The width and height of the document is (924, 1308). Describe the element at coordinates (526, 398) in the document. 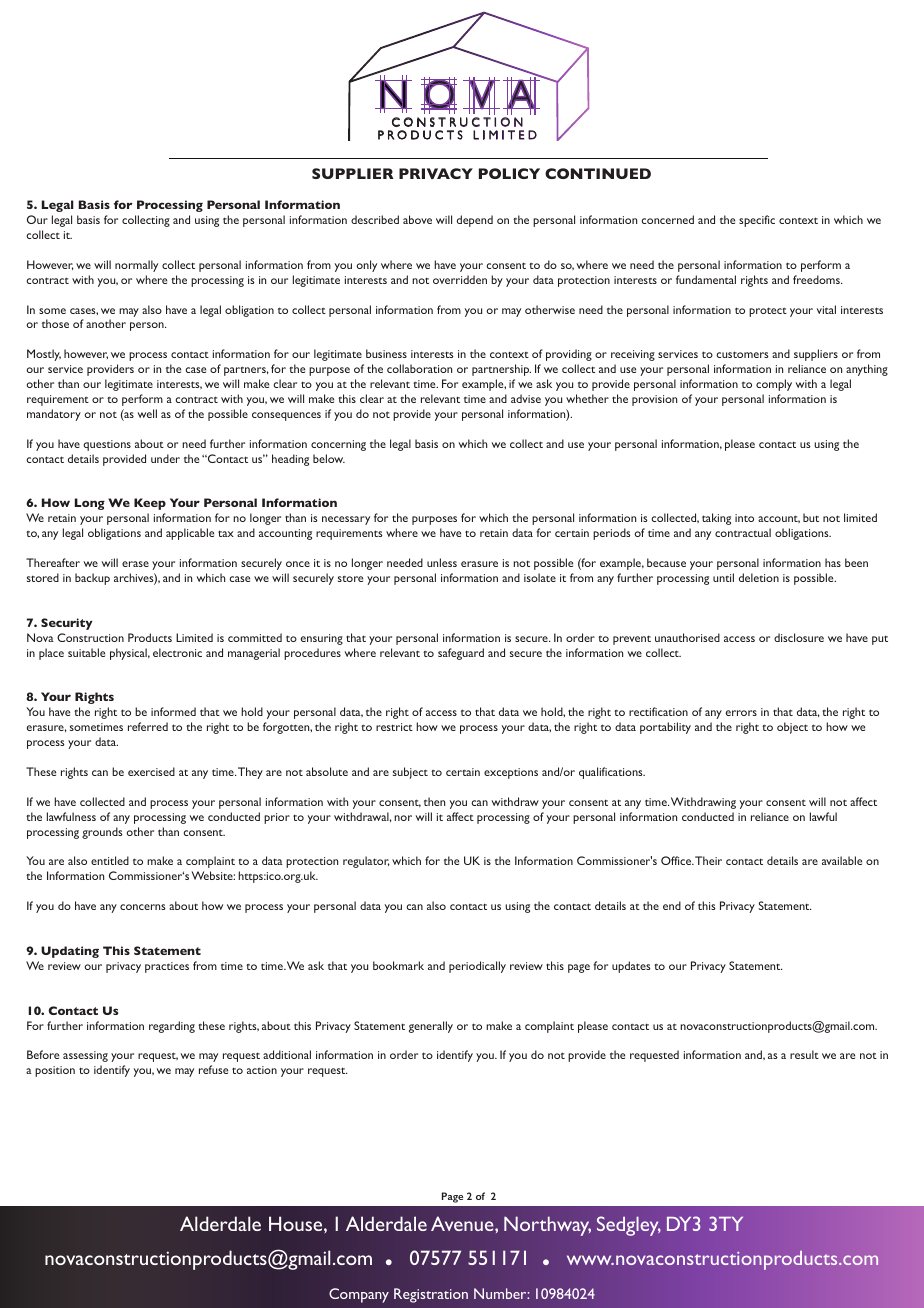

I see `advise` at that location.
